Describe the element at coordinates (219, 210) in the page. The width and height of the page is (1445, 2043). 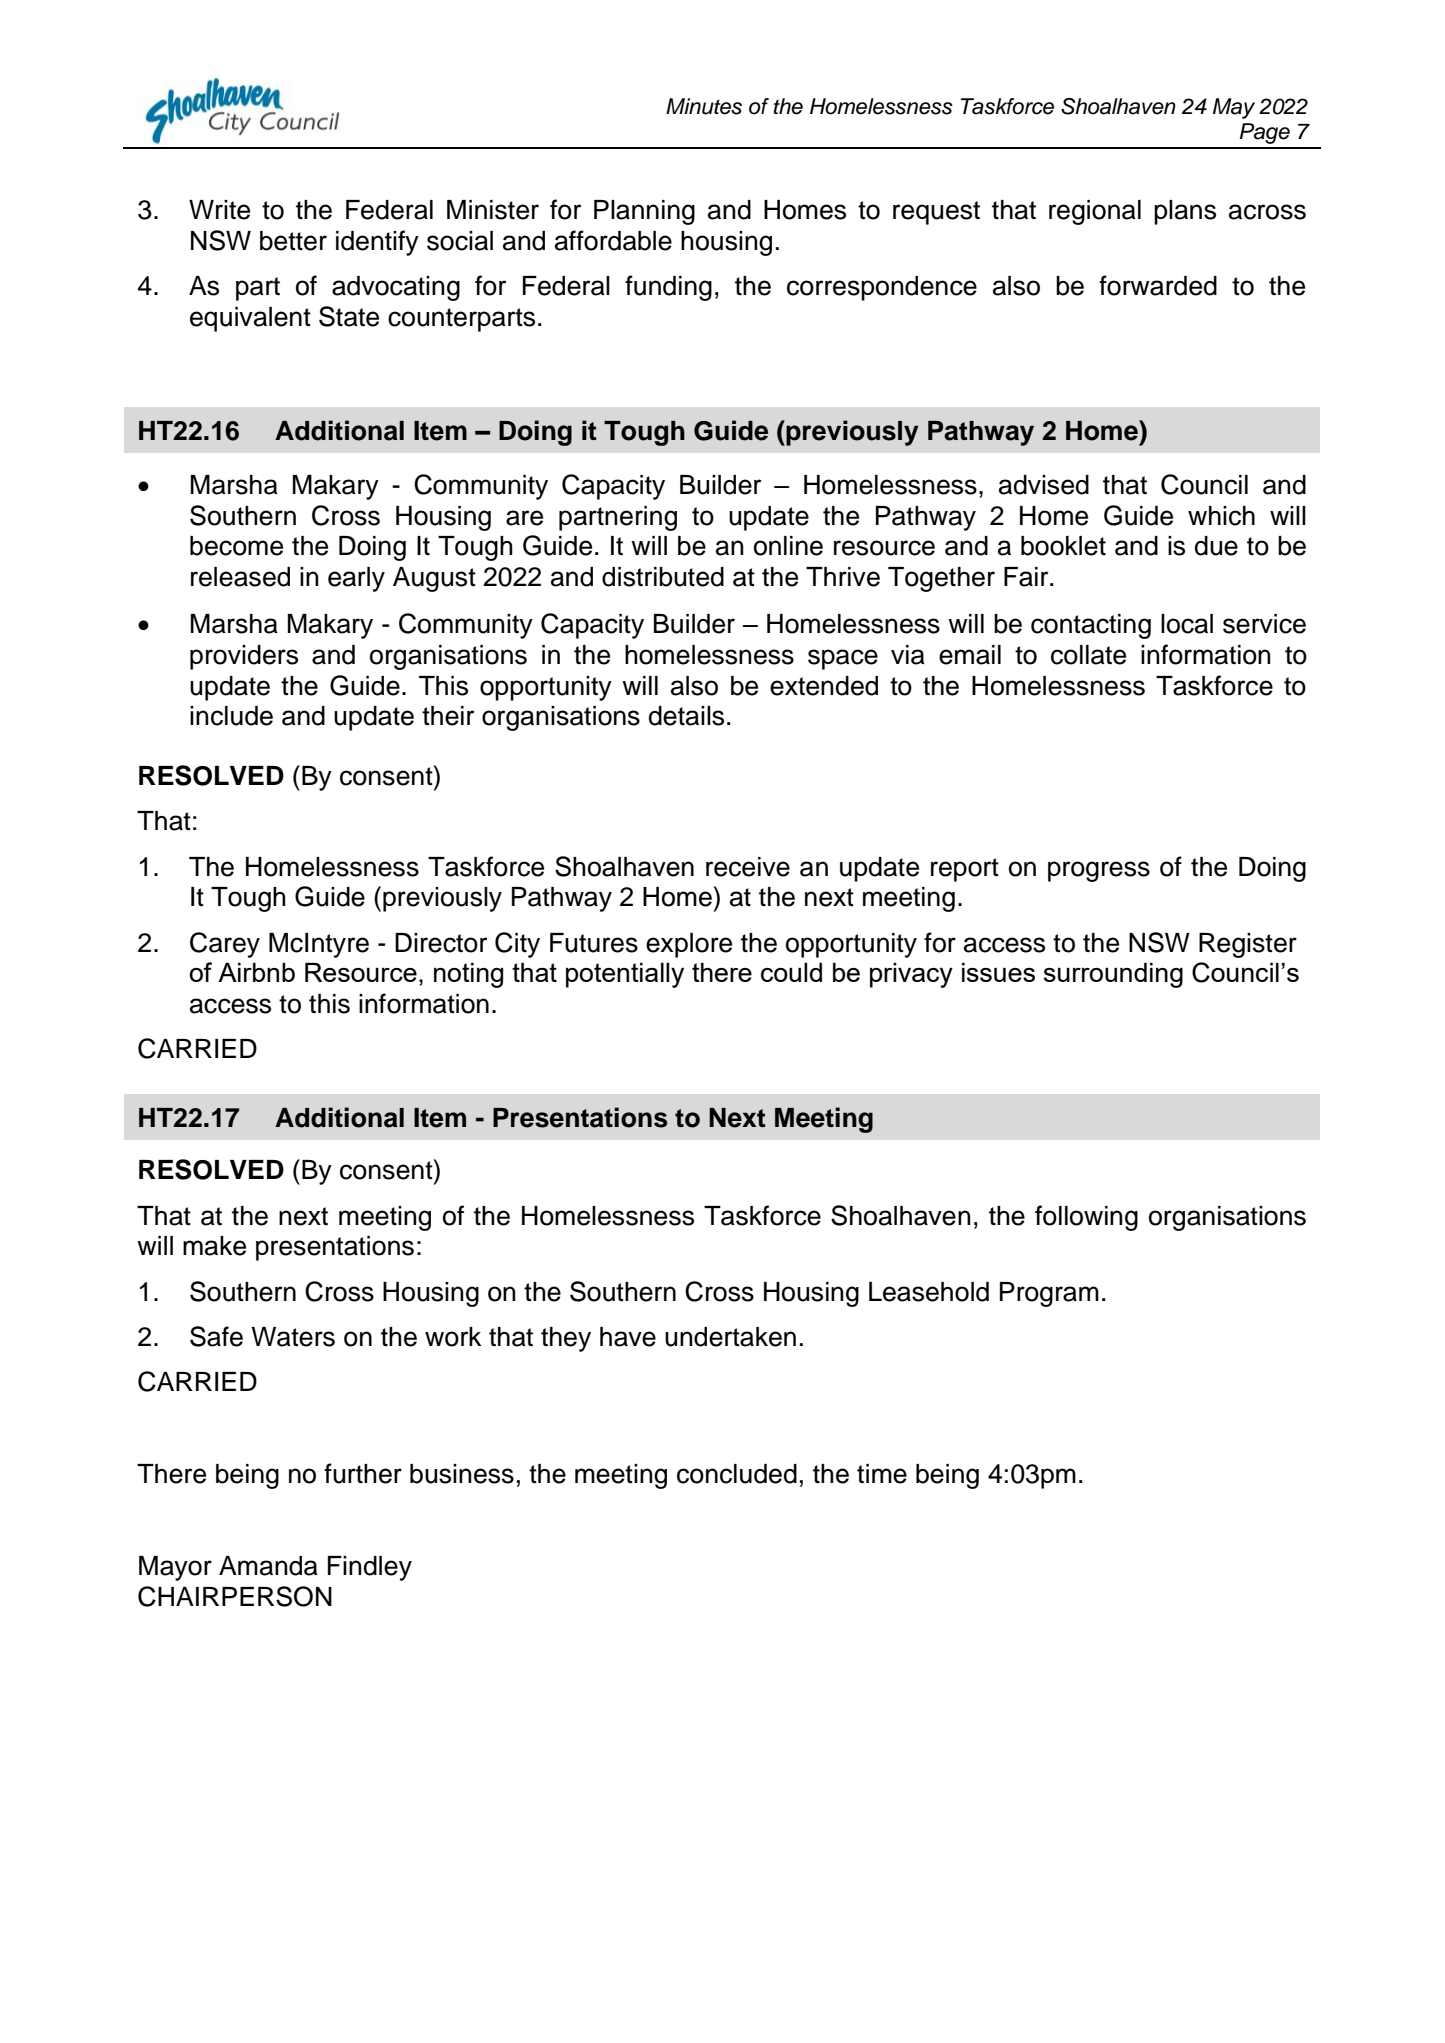
I see `Write` at that location.
